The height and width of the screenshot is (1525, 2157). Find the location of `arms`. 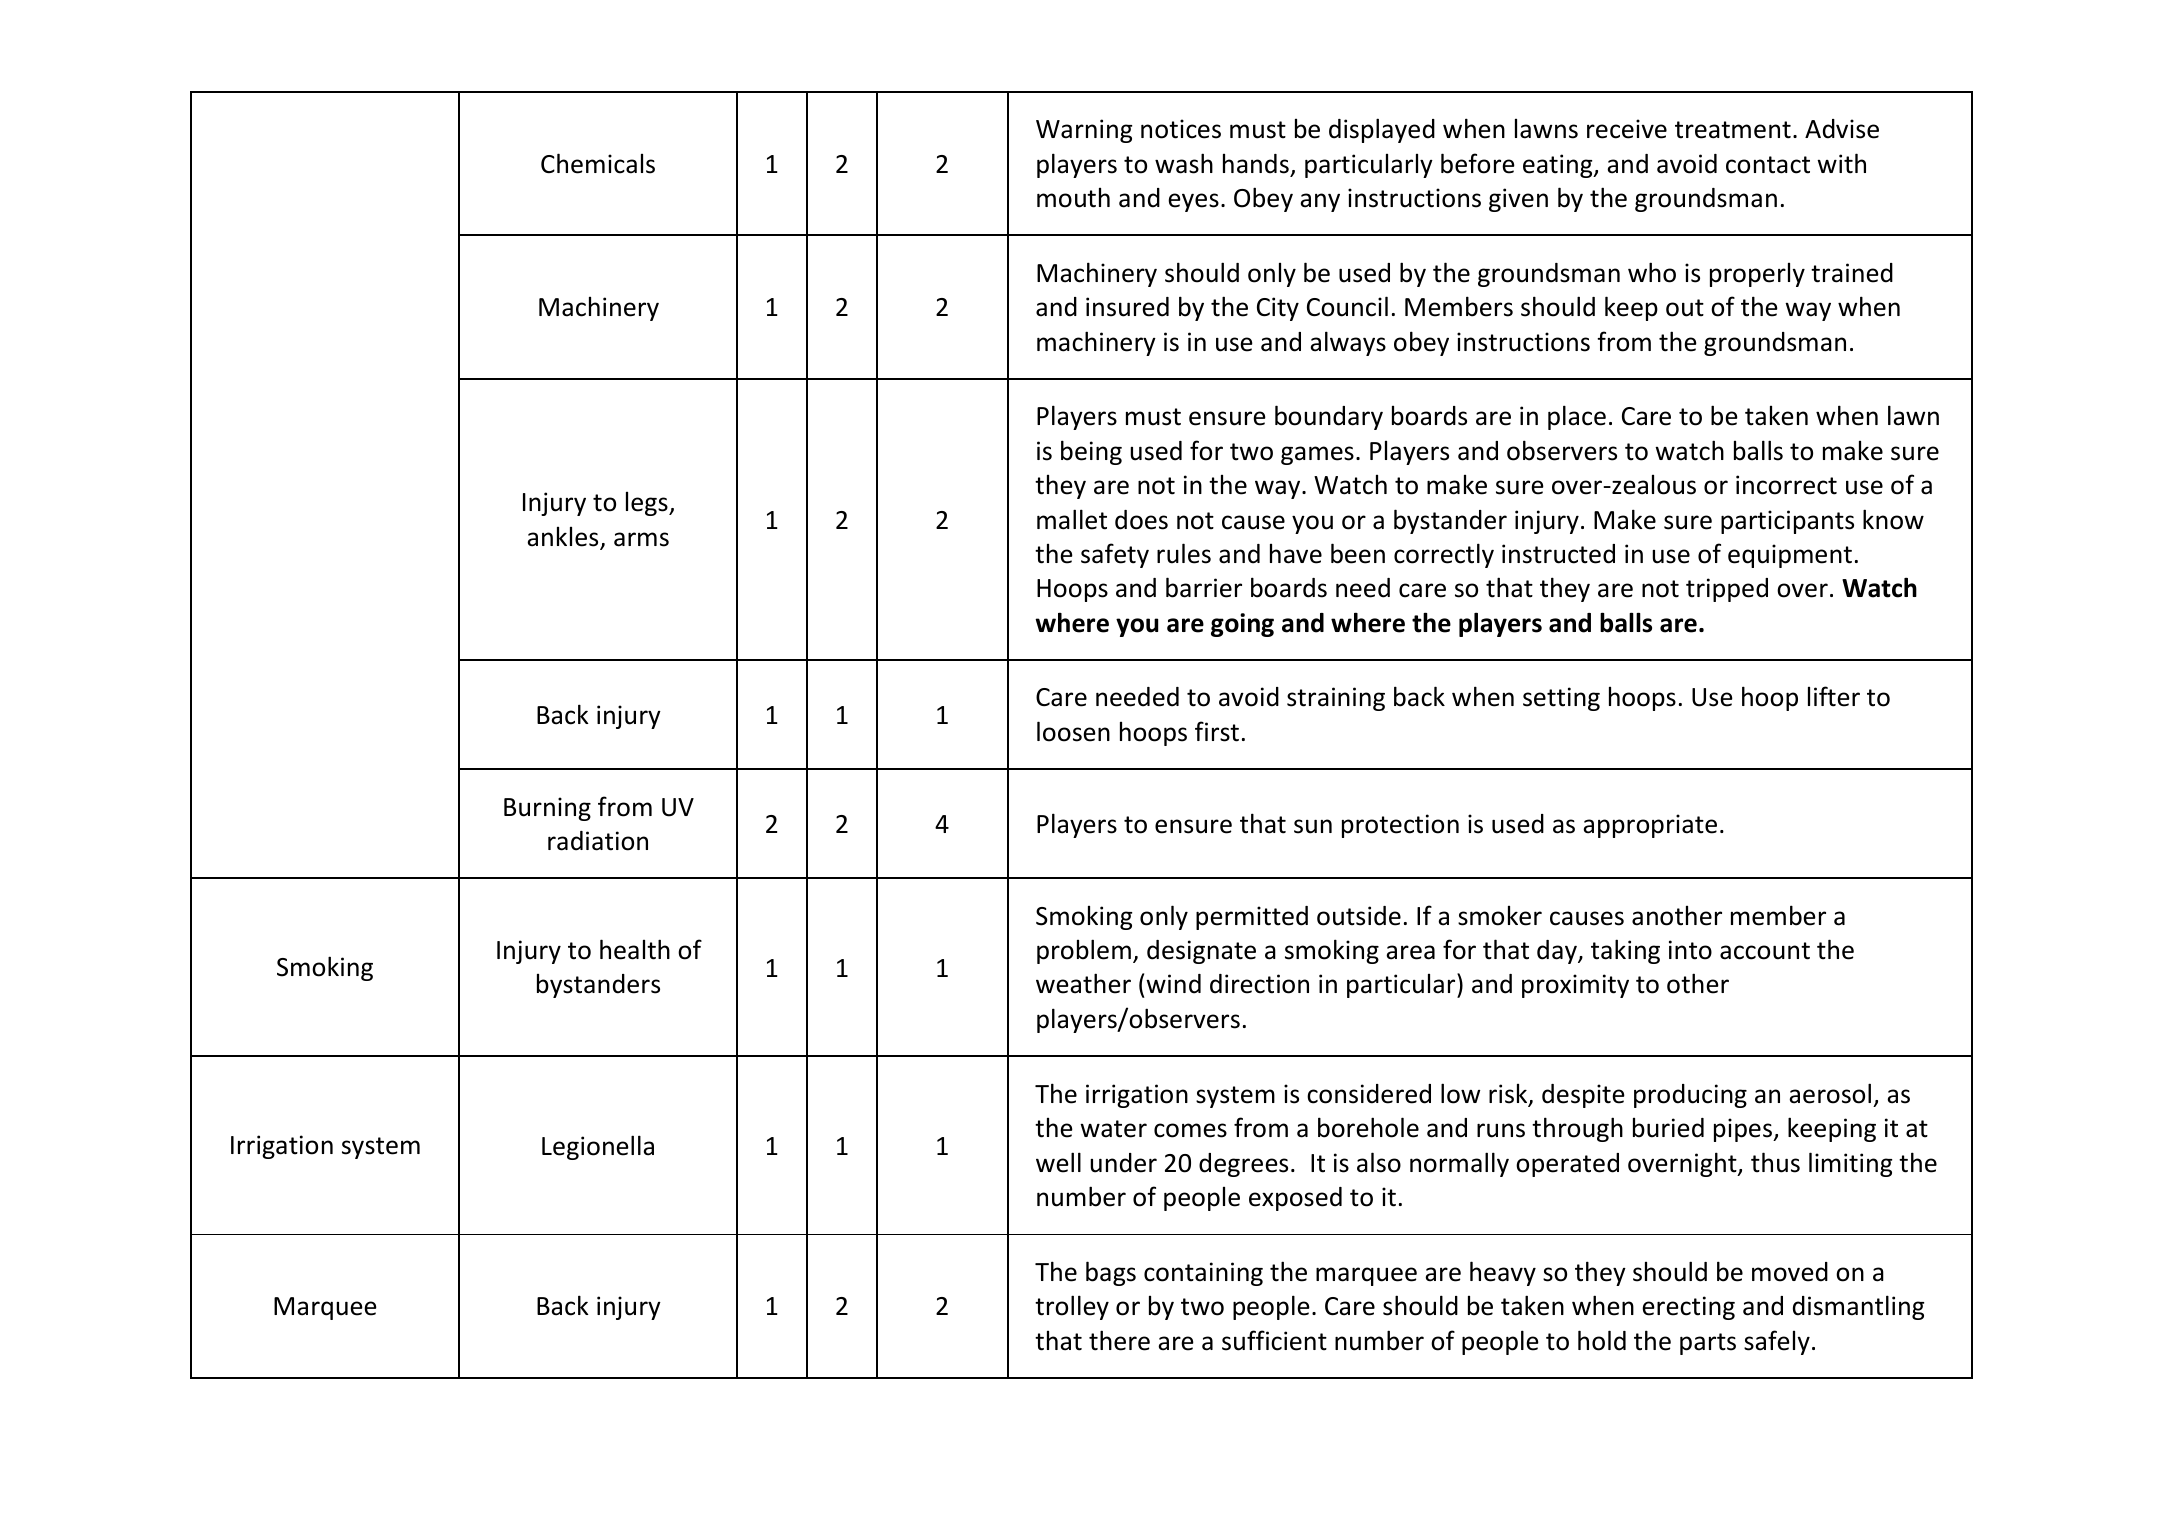

arms is located at coordinates (641, 539).
